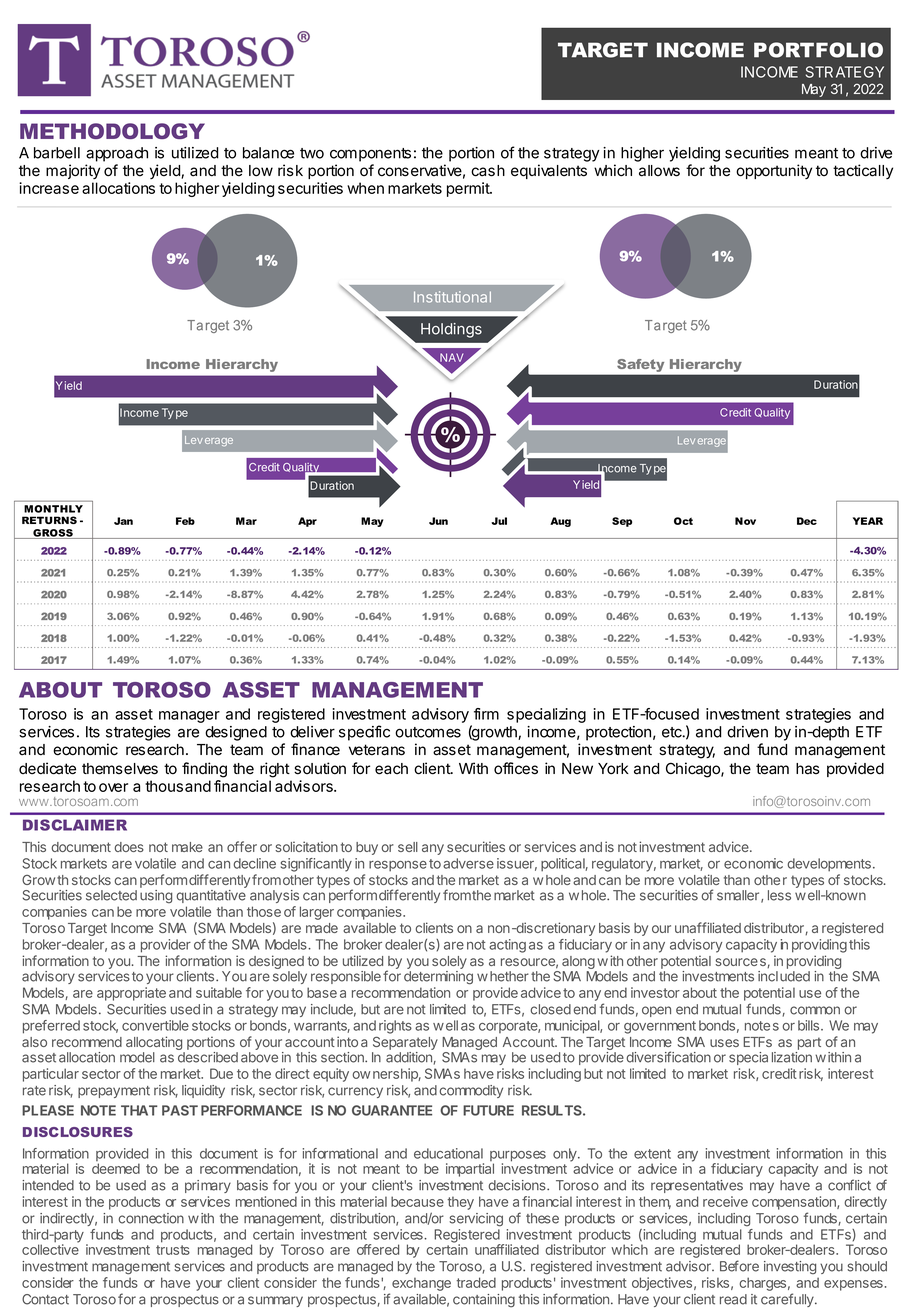 The width and height of the screenshot is (911, 1316). Describe the element at coordinates (808, 769) in the screenshot. I see `has` at that location.
